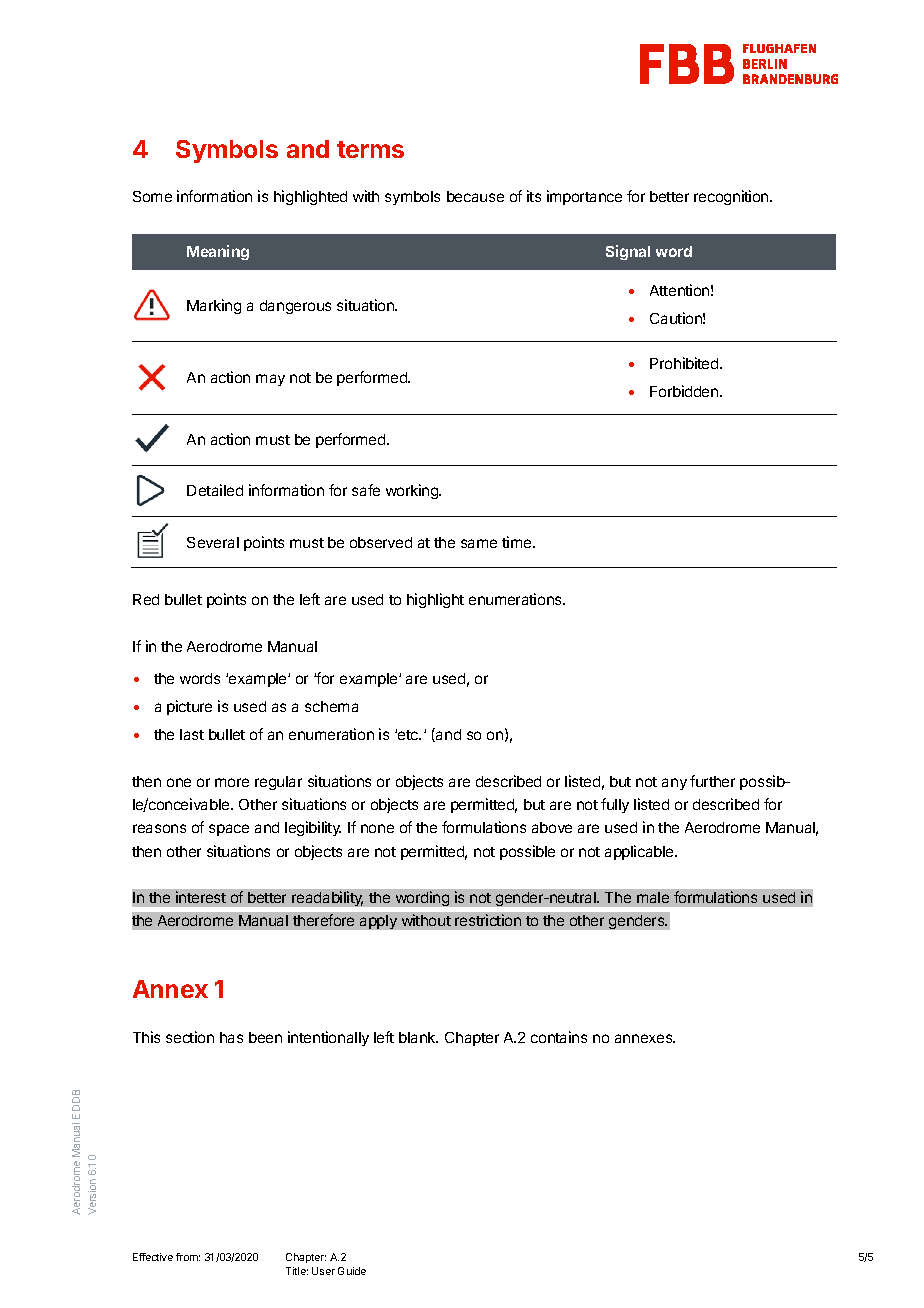 This image has height=1308, width=924. What do you see at coordinates (152, 196) in the image?
I see `Some` at bounding box center [152, 196].
